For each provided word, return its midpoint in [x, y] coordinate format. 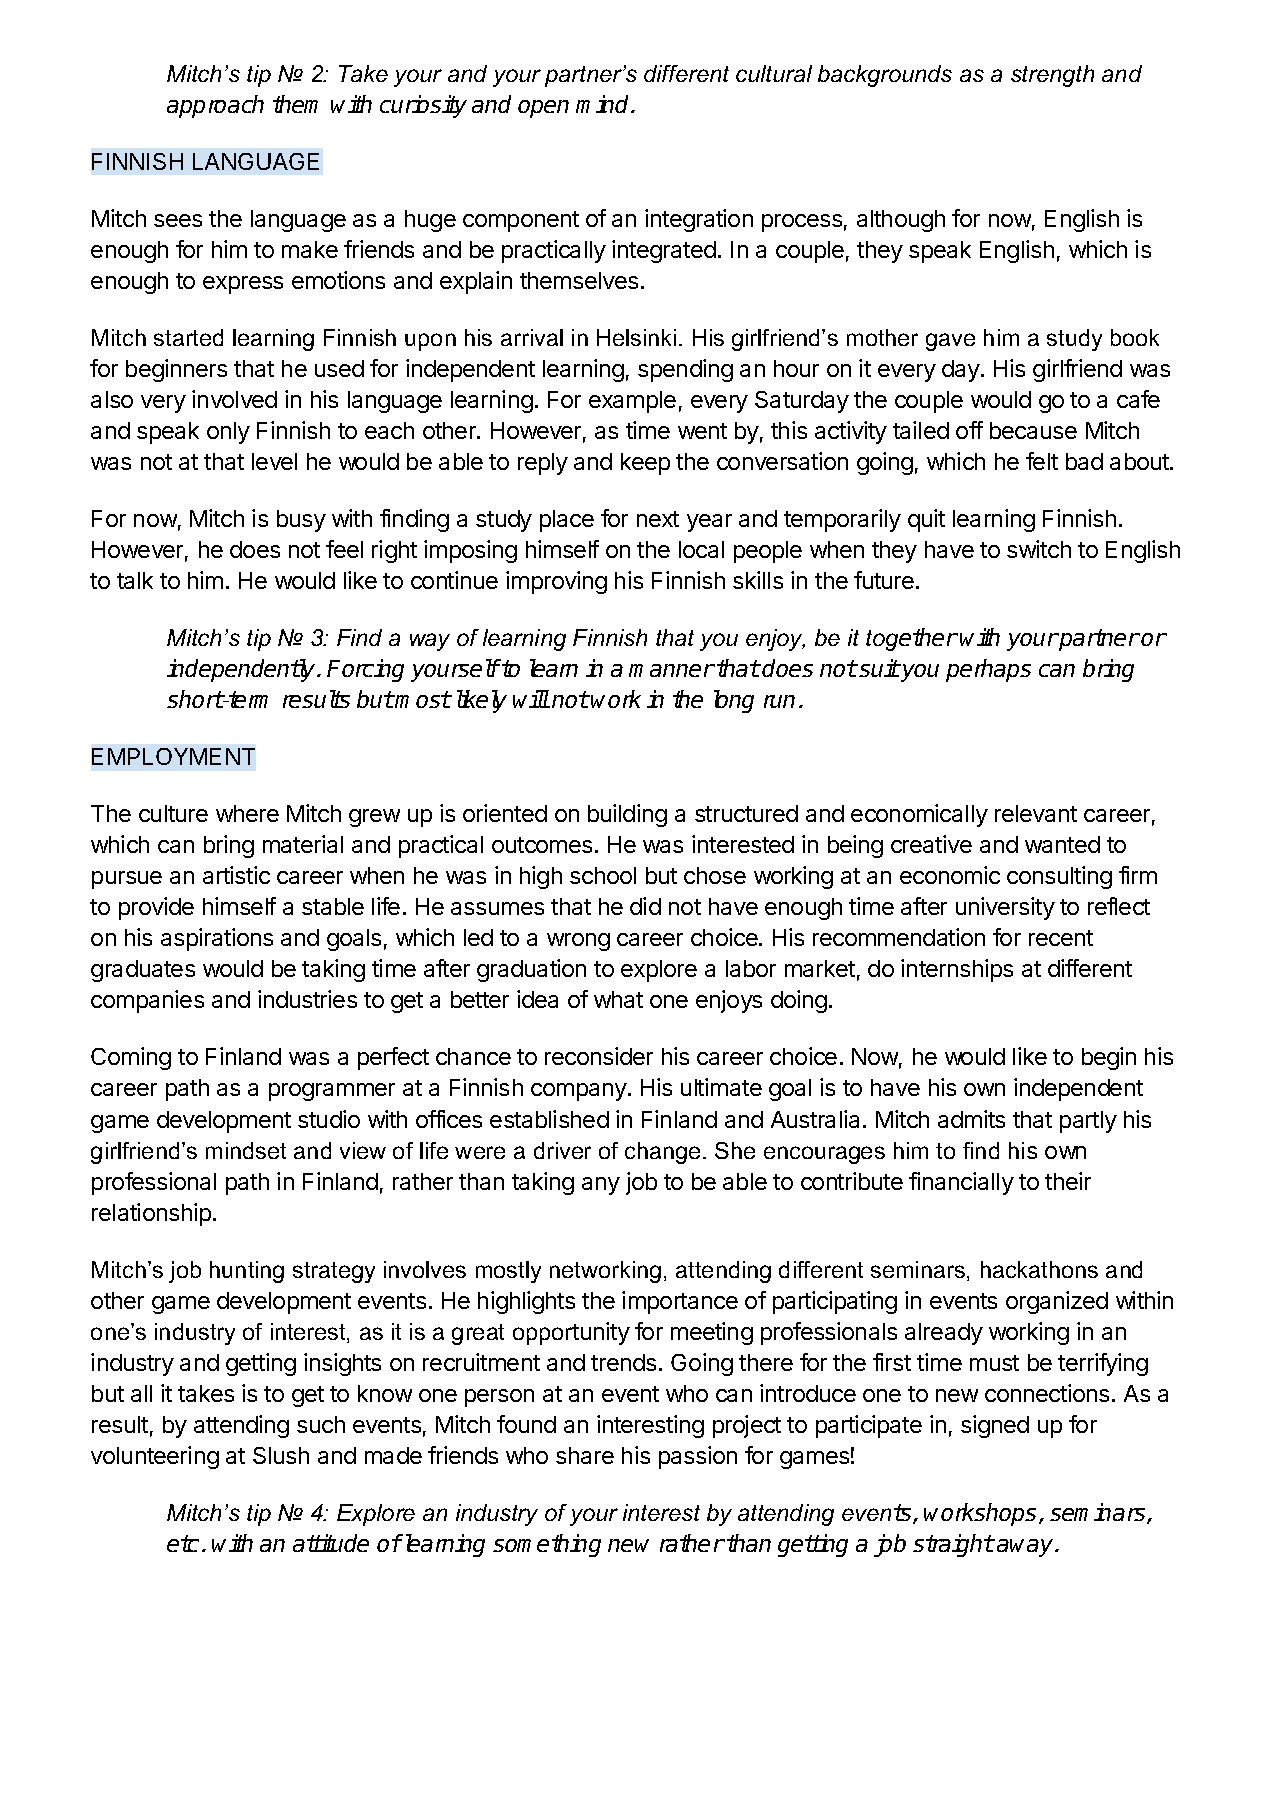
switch [1039, 549]
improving [556, 582]
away [1026, 1548]
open [543, 109]
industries [307, 999]
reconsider [599, 1056]
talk [135, 580]
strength [1052, 76]
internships [957, 970]
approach [215, 106]
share [585, 1455]
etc [183, 1543]
